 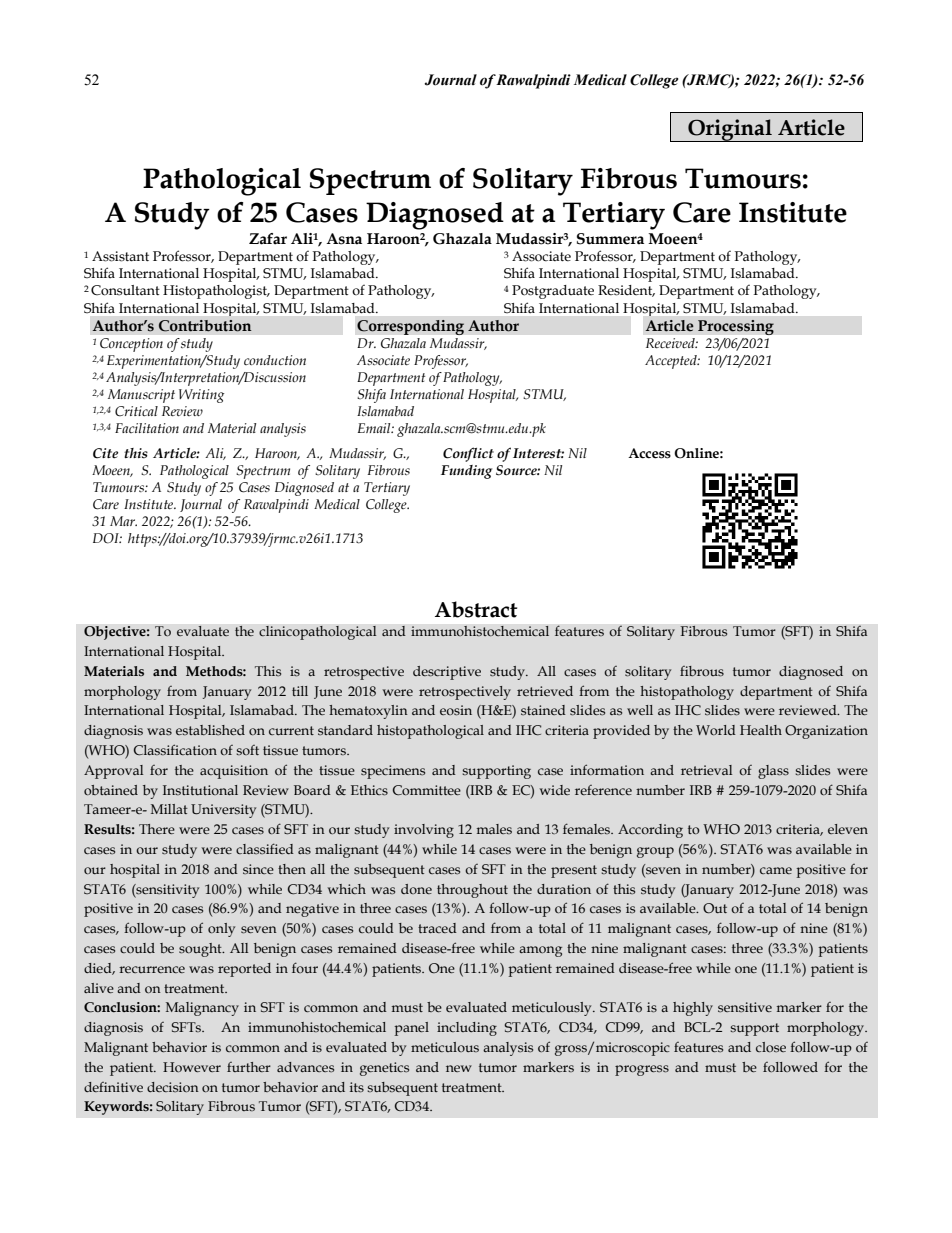 I want to click on Facilitation, so click(x=147, y=428).
